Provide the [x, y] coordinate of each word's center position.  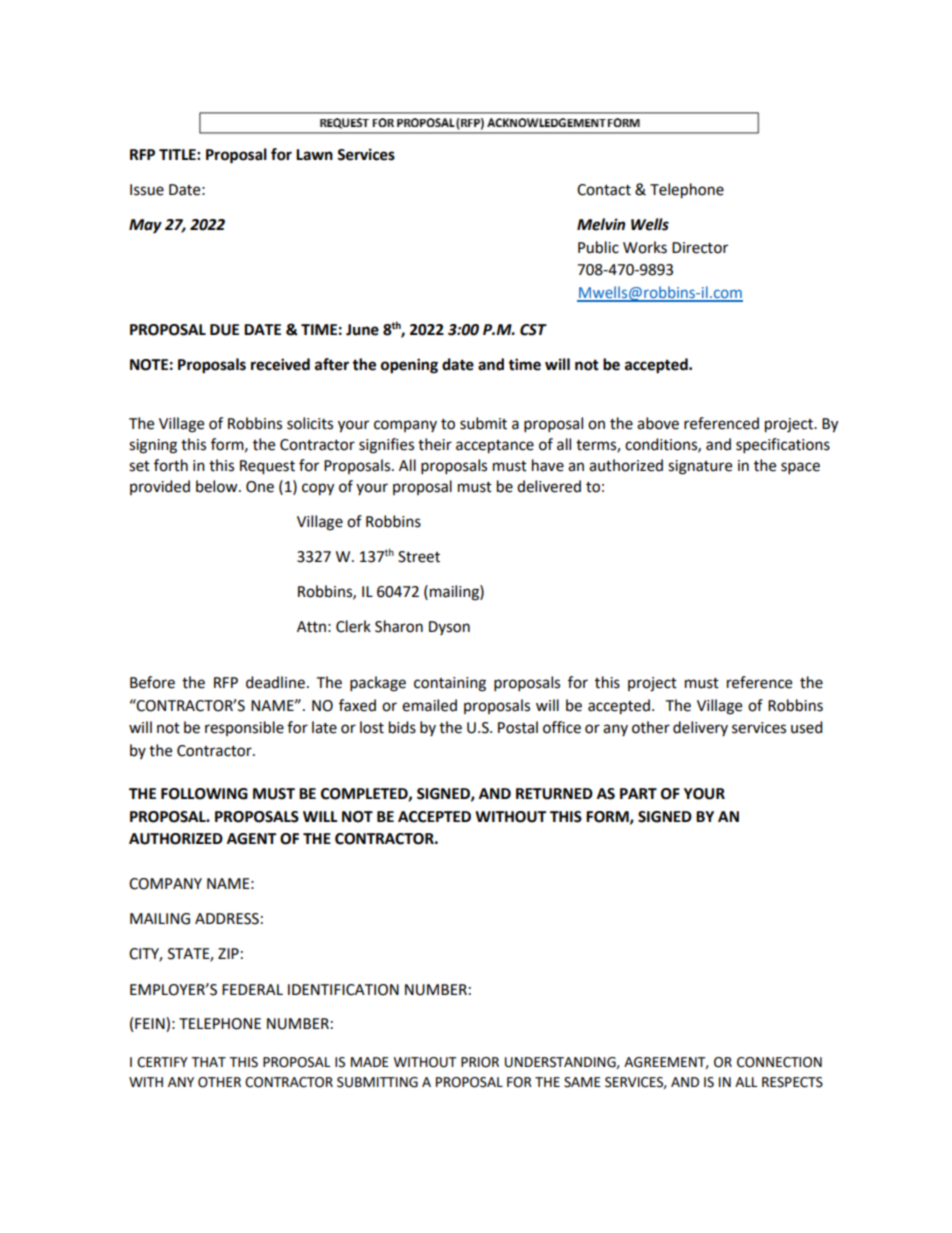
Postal [518, 727]
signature [700, 467]
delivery [700, 728]
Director [700, 248]
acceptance [495, 447]
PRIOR [480, 1062]
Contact [604, 190]
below [218, 486]
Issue [147, 190]
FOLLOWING [204, 794]
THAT [208, 1062]
